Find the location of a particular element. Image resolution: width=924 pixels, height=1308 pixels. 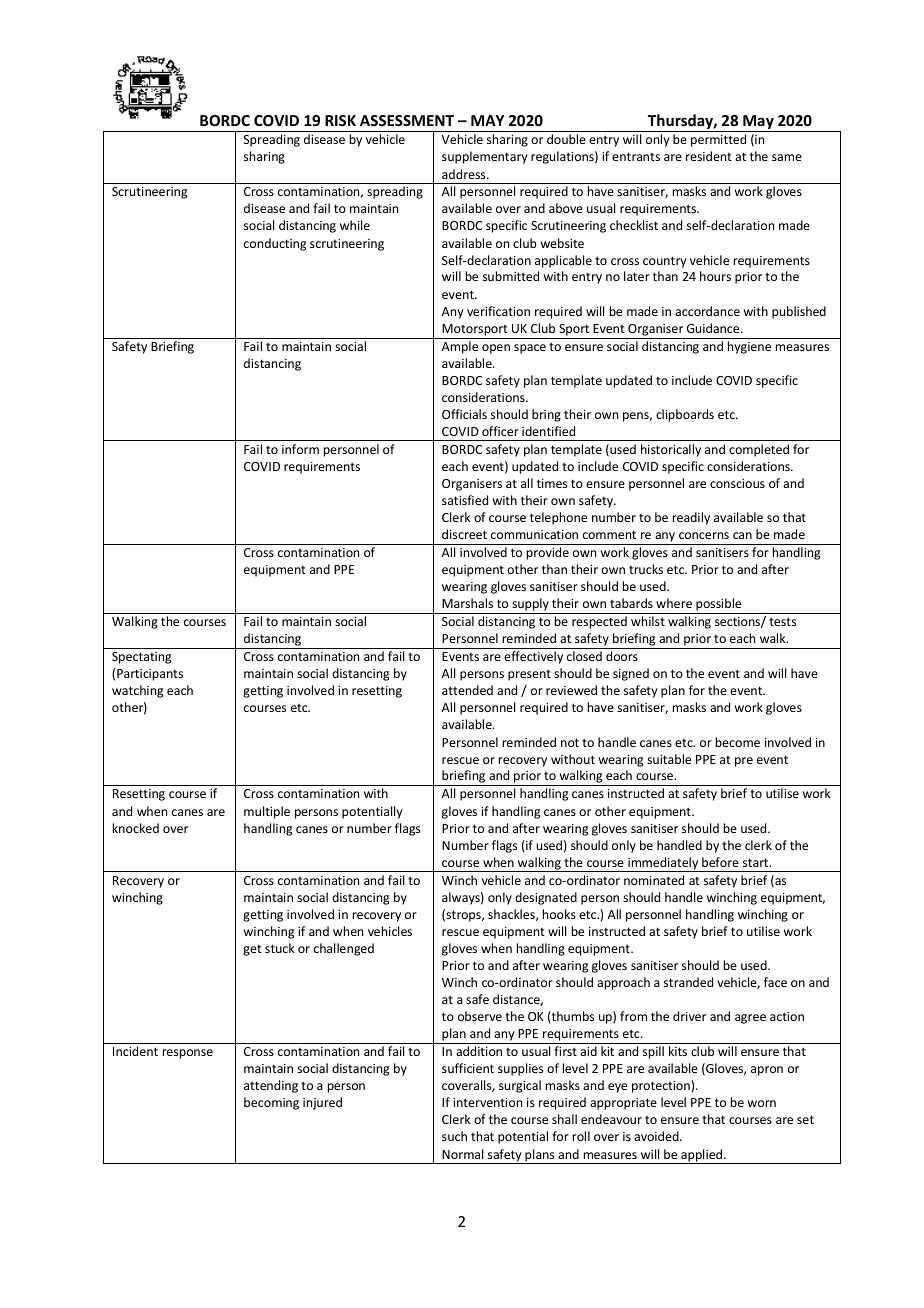

Participants is located at coordinates (150, 675).
